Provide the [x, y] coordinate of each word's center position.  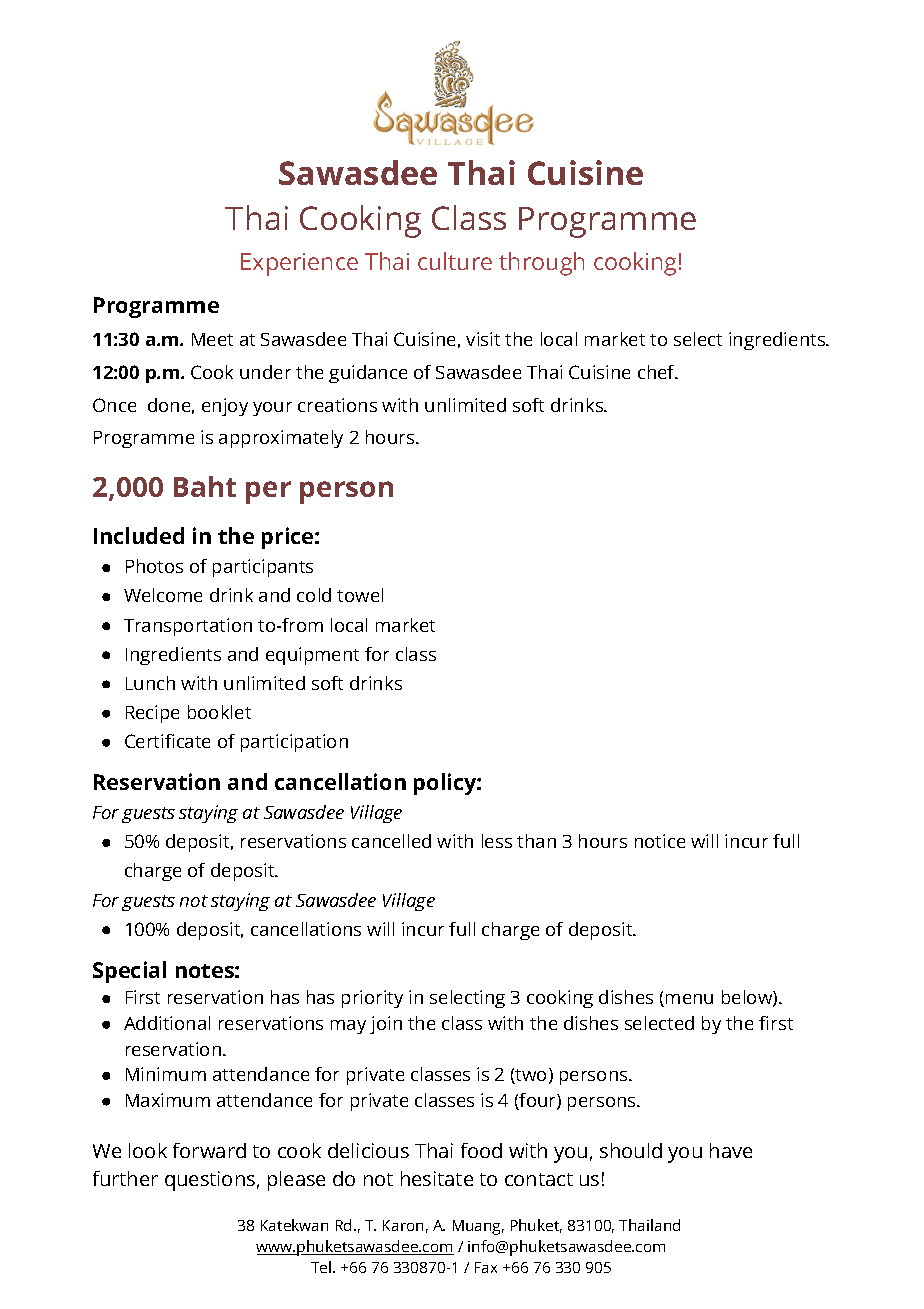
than [536, 841]
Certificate [167, 741]
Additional [167, 1023]
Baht [205, 486]
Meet [212, 339]
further [125, 1178]
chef [657, 372]
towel [360, 595]
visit [483, 339]
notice [660, 841]
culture [455, 261]
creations [337, 405]
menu [688, 1000]
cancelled [391, 841]
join [386, 1025]
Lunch [150, 683]
